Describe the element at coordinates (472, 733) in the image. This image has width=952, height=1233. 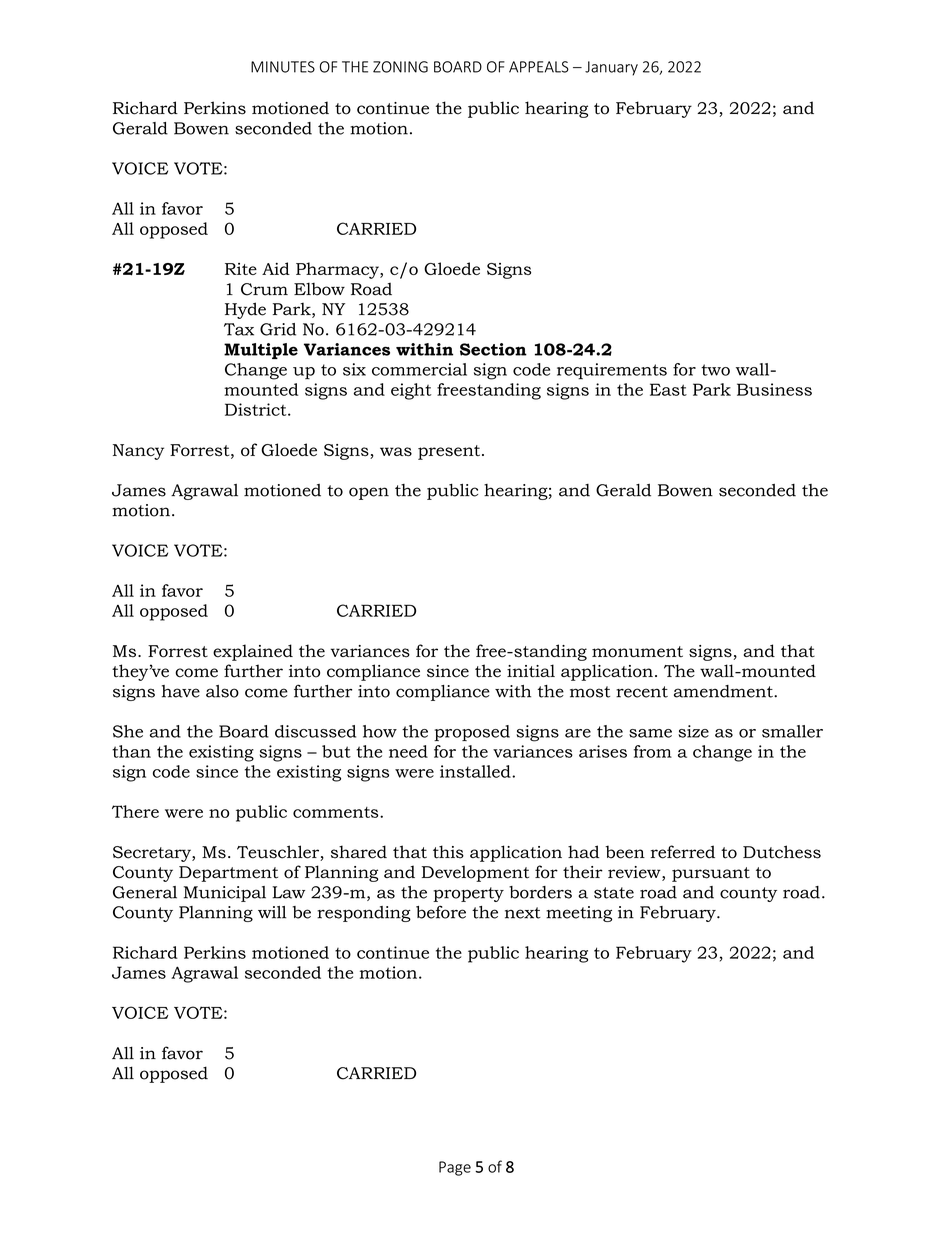
I see `proposed` at that location.
